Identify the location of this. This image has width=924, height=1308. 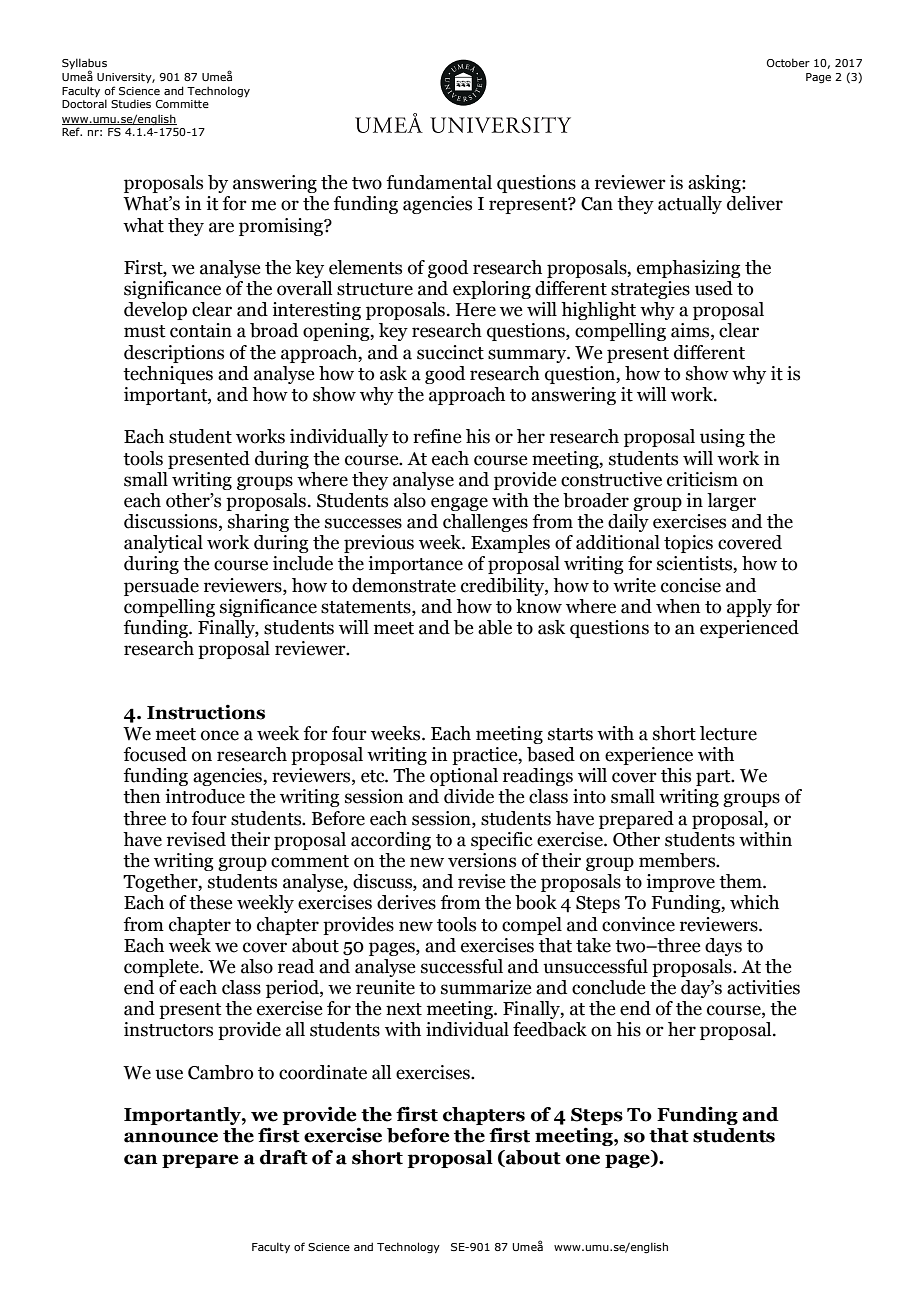
(676, 775).
